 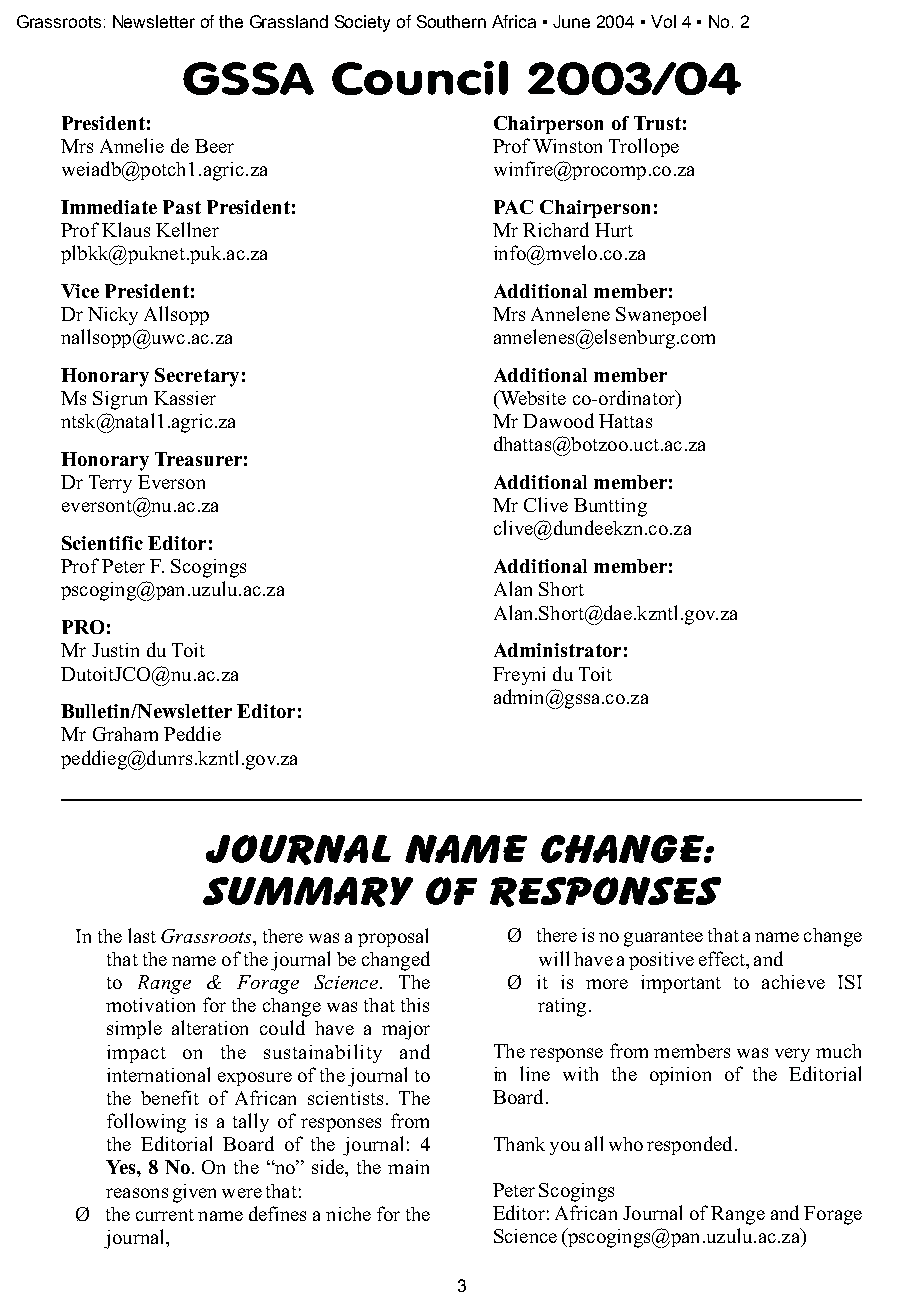 What do you see at coordinates (663, 21) in the screenshot?
I see `Vol` at bounding box center [663, 21].
